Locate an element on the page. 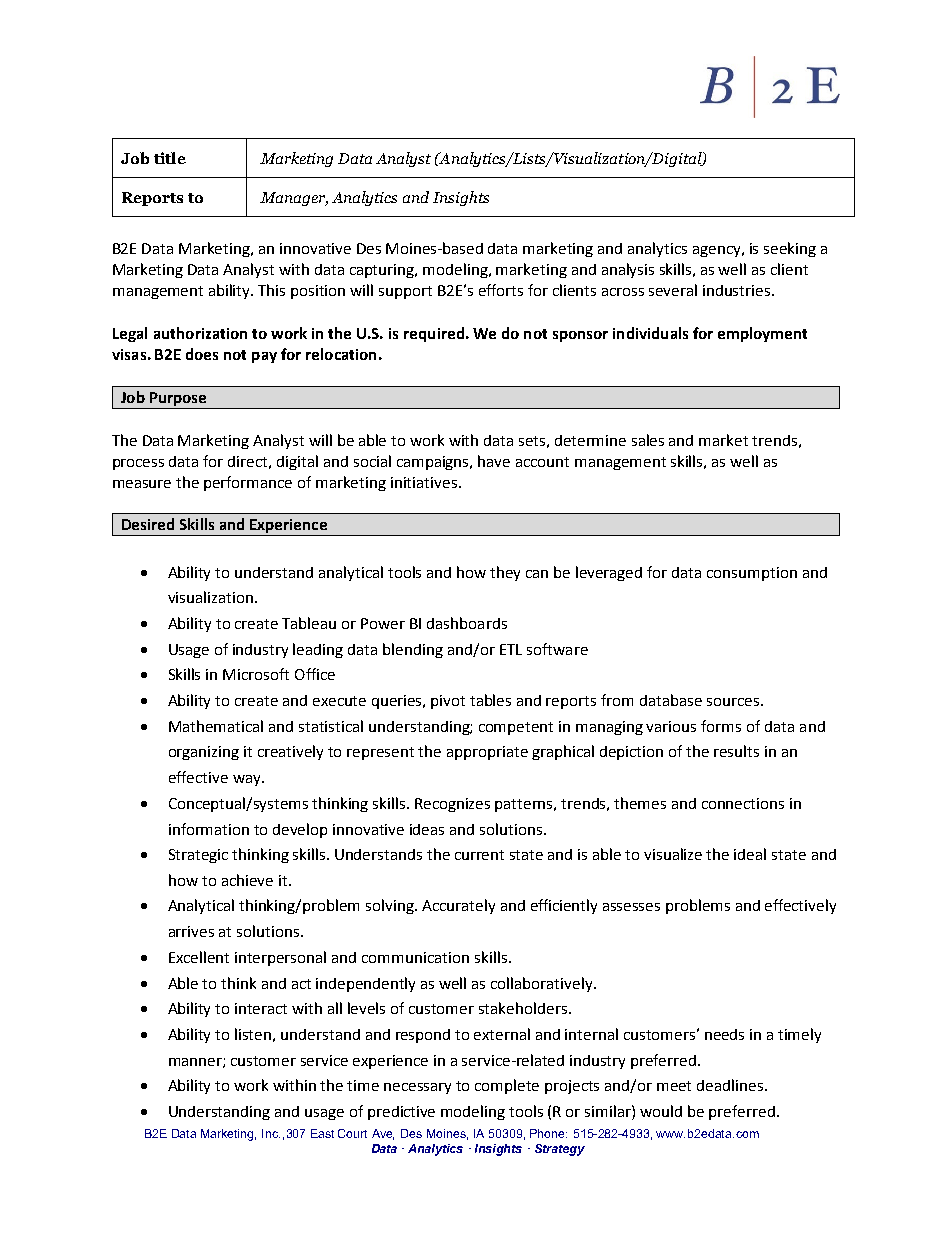  achieve is located at coordinates (247, 880).
